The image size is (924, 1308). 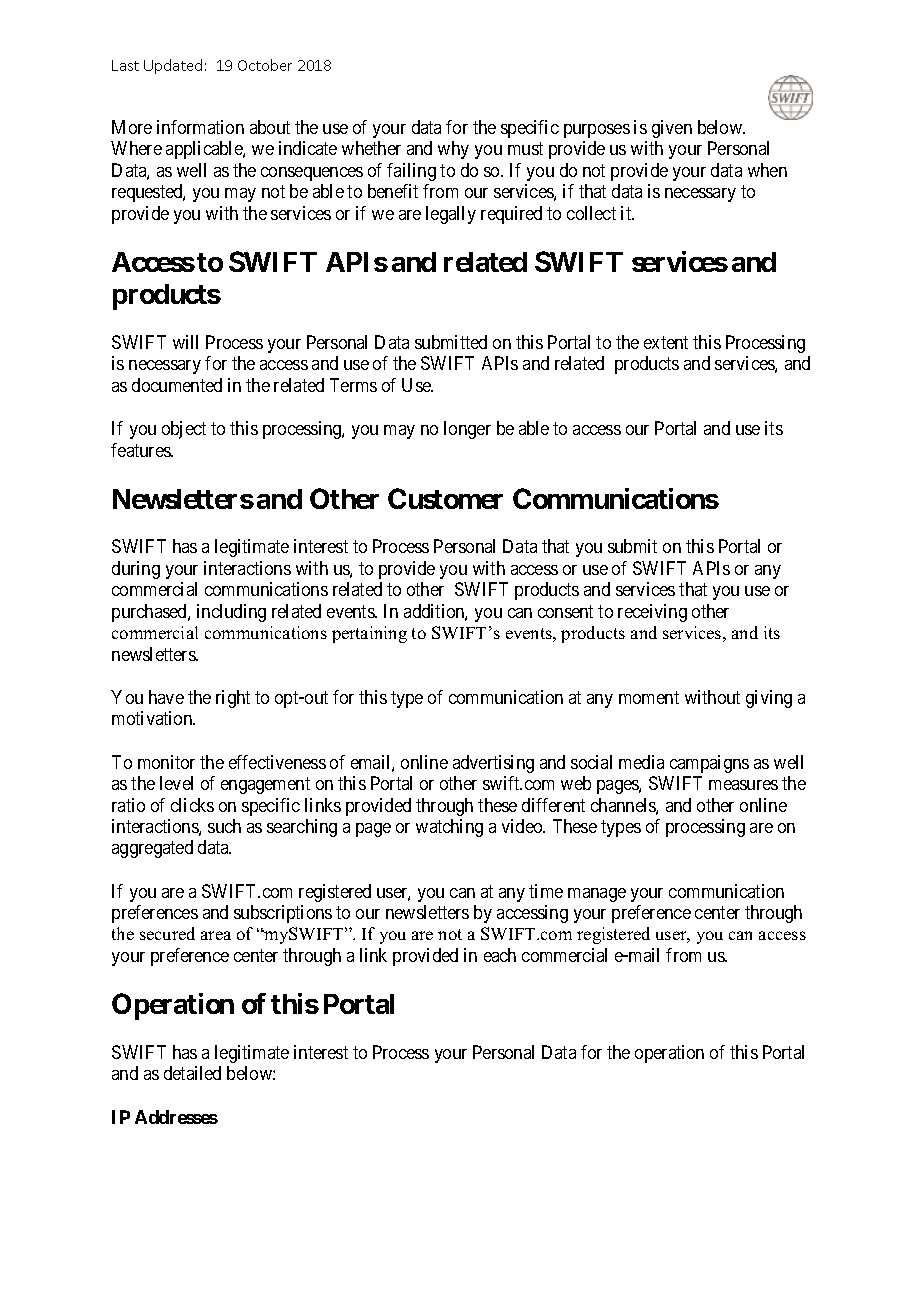 I want to click on given, so click(x=672, y=129).
